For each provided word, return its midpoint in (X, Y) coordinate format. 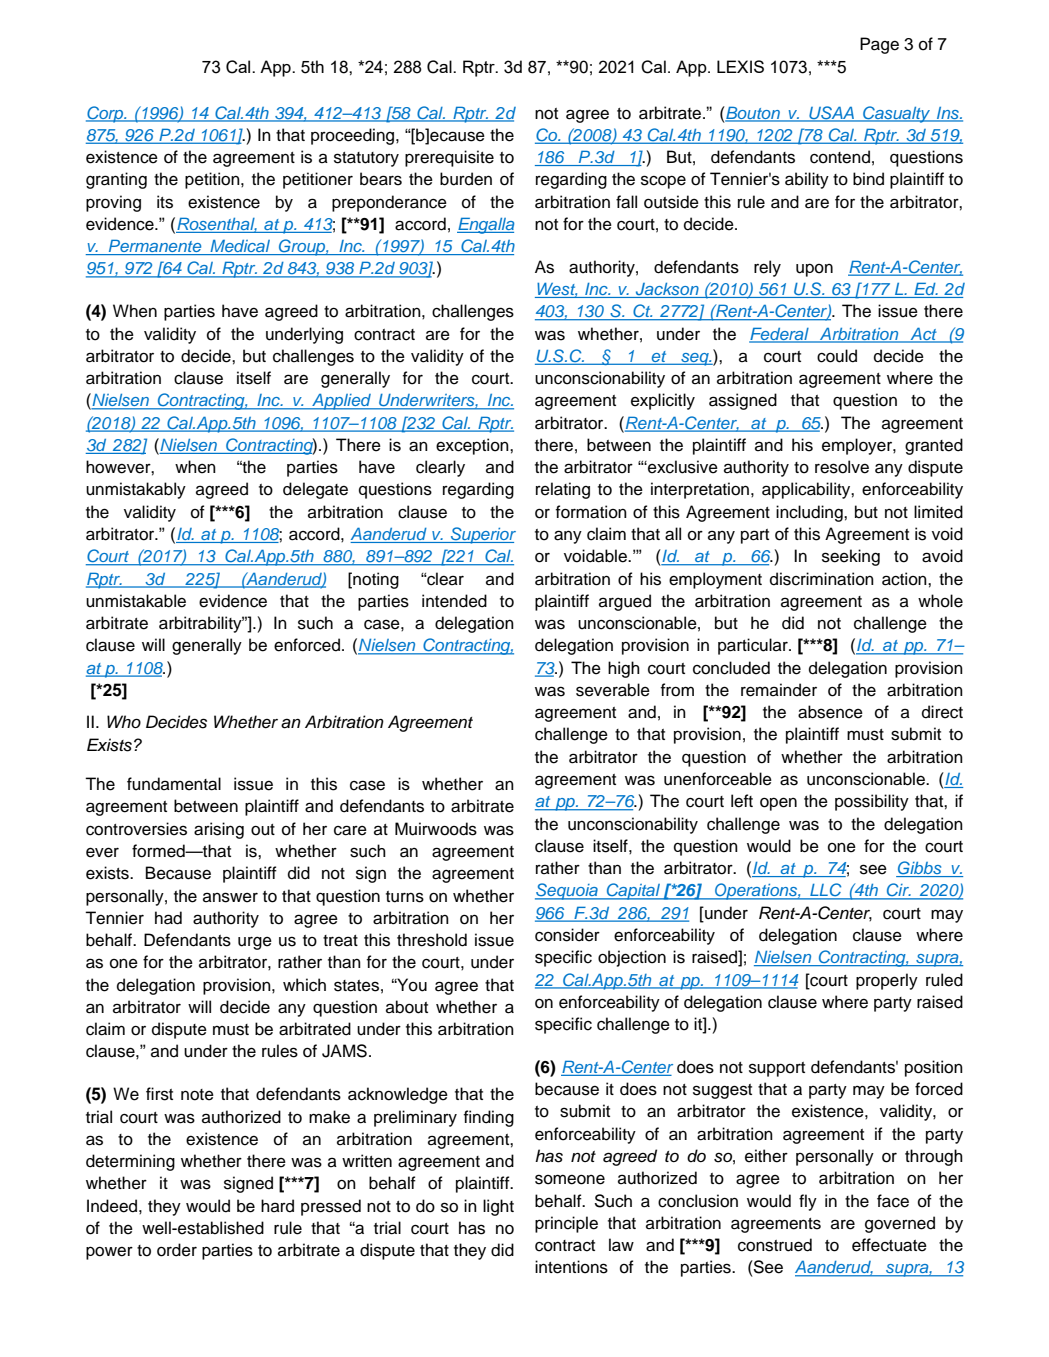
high (624, 669)
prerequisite (449, 158)
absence (830, 712)
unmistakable (136, 601)
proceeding (354, 136)
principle (566, 1224)
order (177, 1250)
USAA (832, 113)
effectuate (889, 1245)
